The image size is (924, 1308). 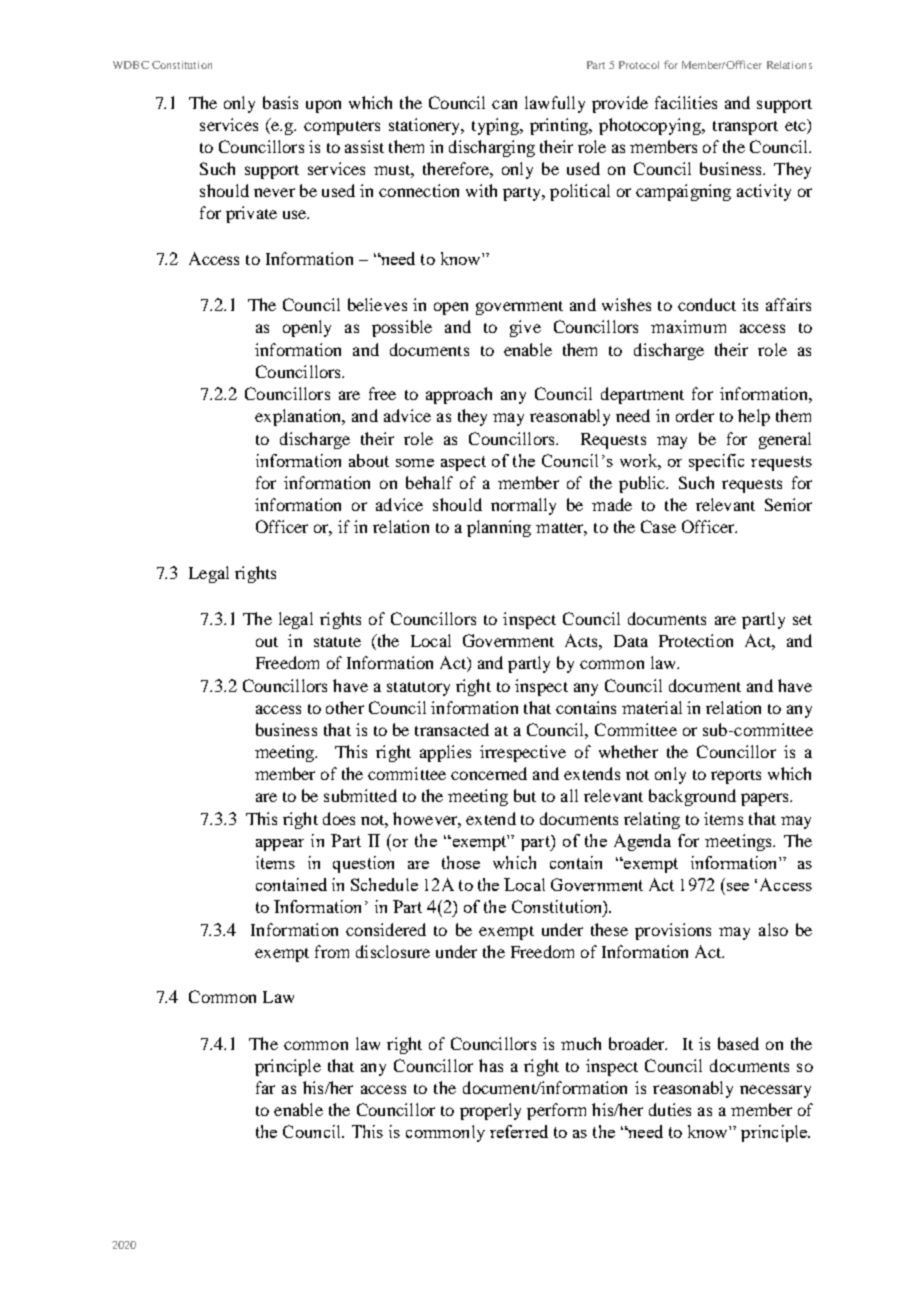 I want to click on explanation, so click(x=299, y=417).
